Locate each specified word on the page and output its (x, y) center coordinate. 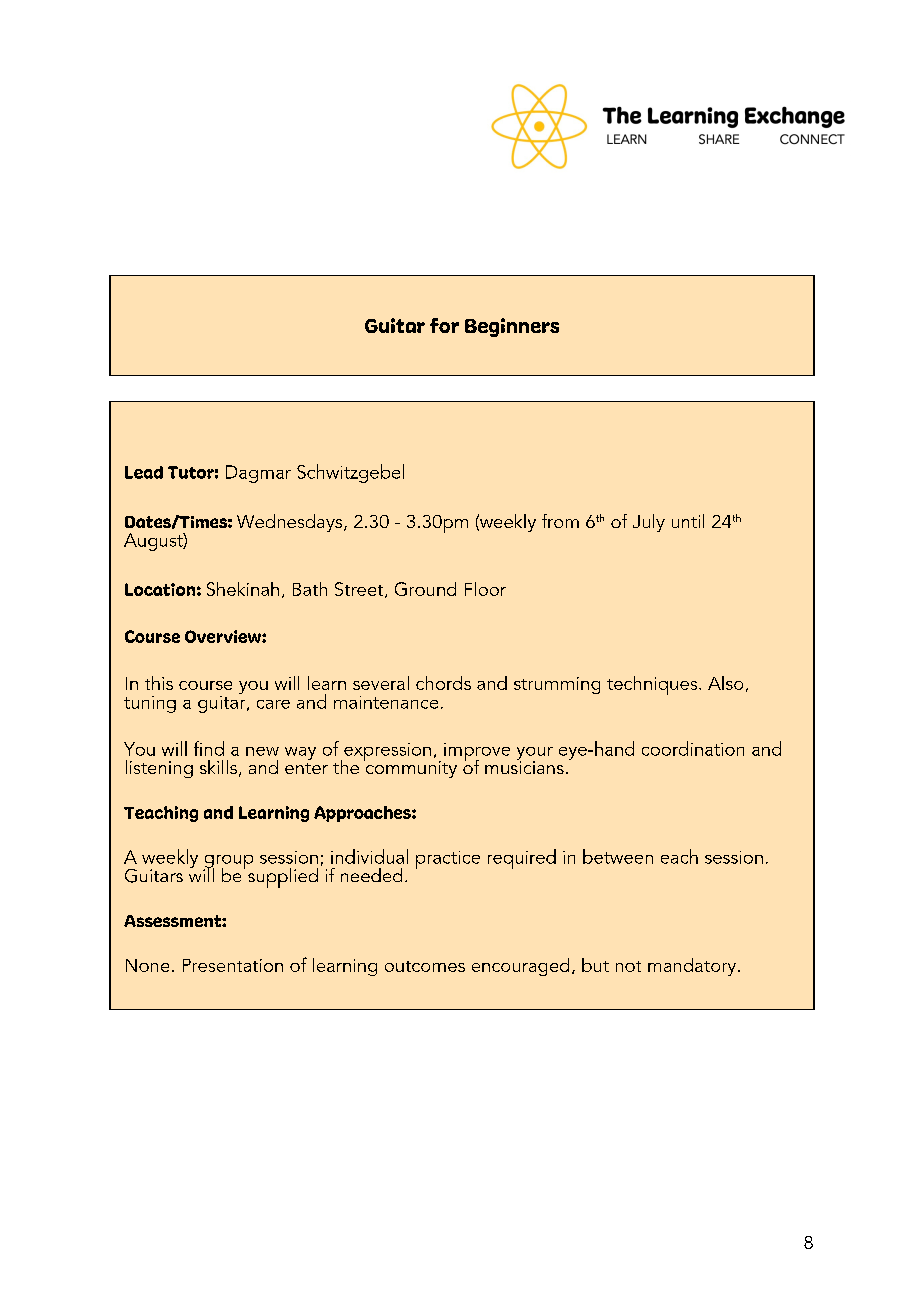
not (628, 966)
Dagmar (258, 474)
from (560, 521)
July (649, 523)
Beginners (512, 327)
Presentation (233, 965)
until (688, 521)
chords (443, 683)
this (159, 683)
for (444, 325)
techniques (653, 685)
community (410, 768)
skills (218, 767)
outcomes (425, 966)
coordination (693, 748)
